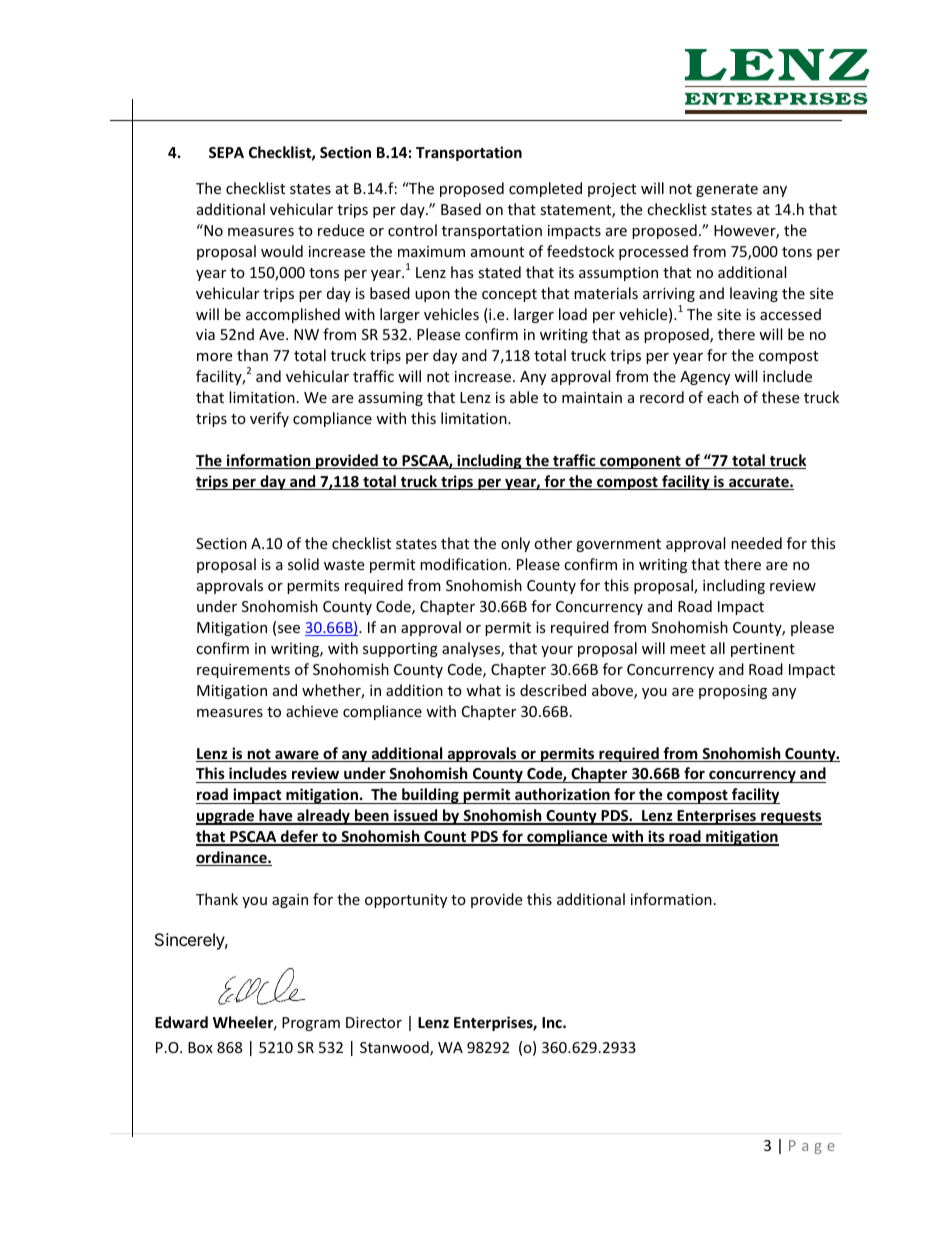 This document has width=952, height=1233. What do you see at coordinates (243, 671) in the document?
I see `requirements` at bounding box center [243, 671].
